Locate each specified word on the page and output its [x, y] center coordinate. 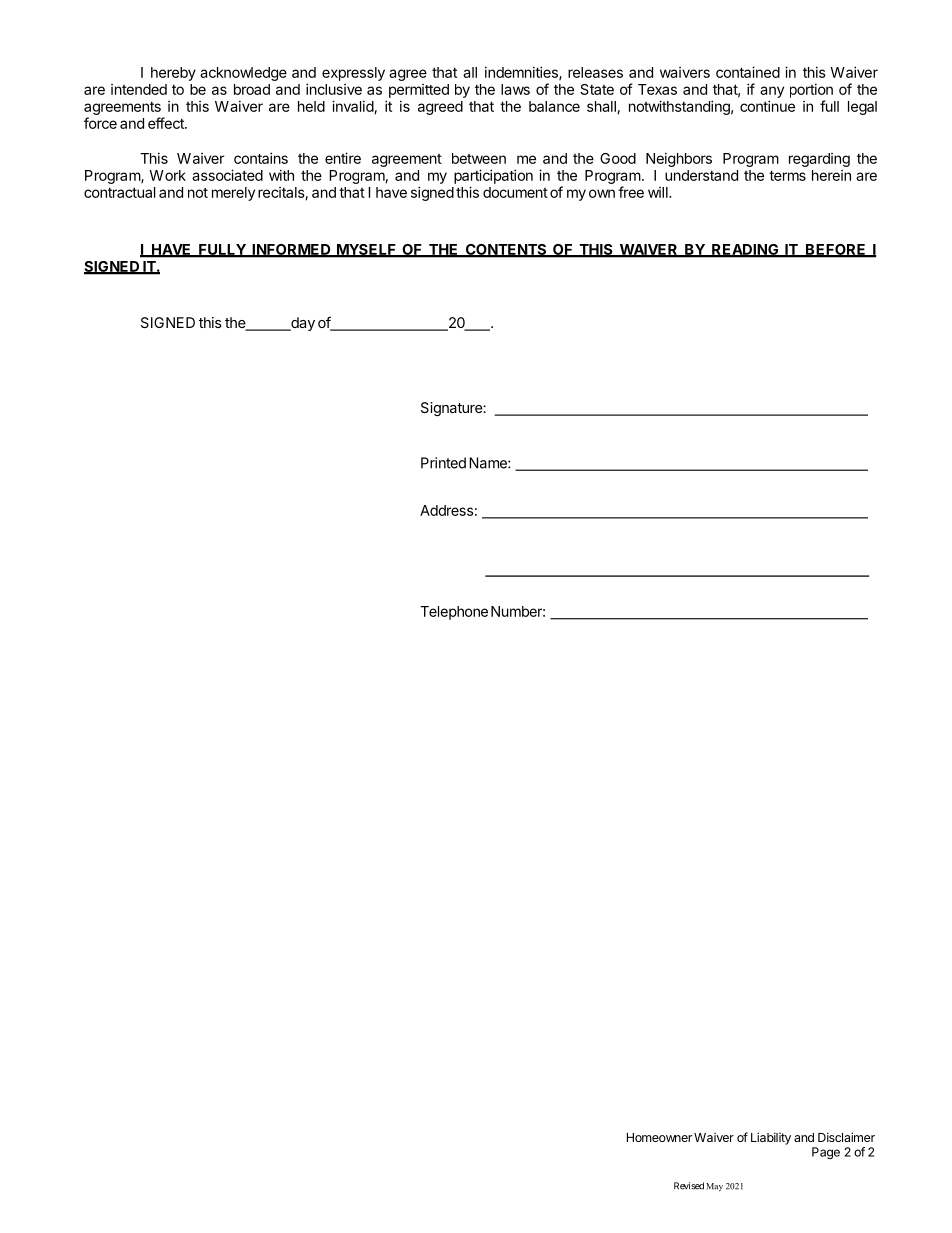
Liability [771, 1138]
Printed [443, 463]
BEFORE [836, 250]
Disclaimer [846, 1137]
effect [167, 123]
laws [515, 89]
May [714, 1187]
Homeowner [659, 1137]
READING [745, 250]
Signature [452, 409]
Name [489, 463]
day [302, 324]
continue [767, 106]
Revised [689, 1186]
